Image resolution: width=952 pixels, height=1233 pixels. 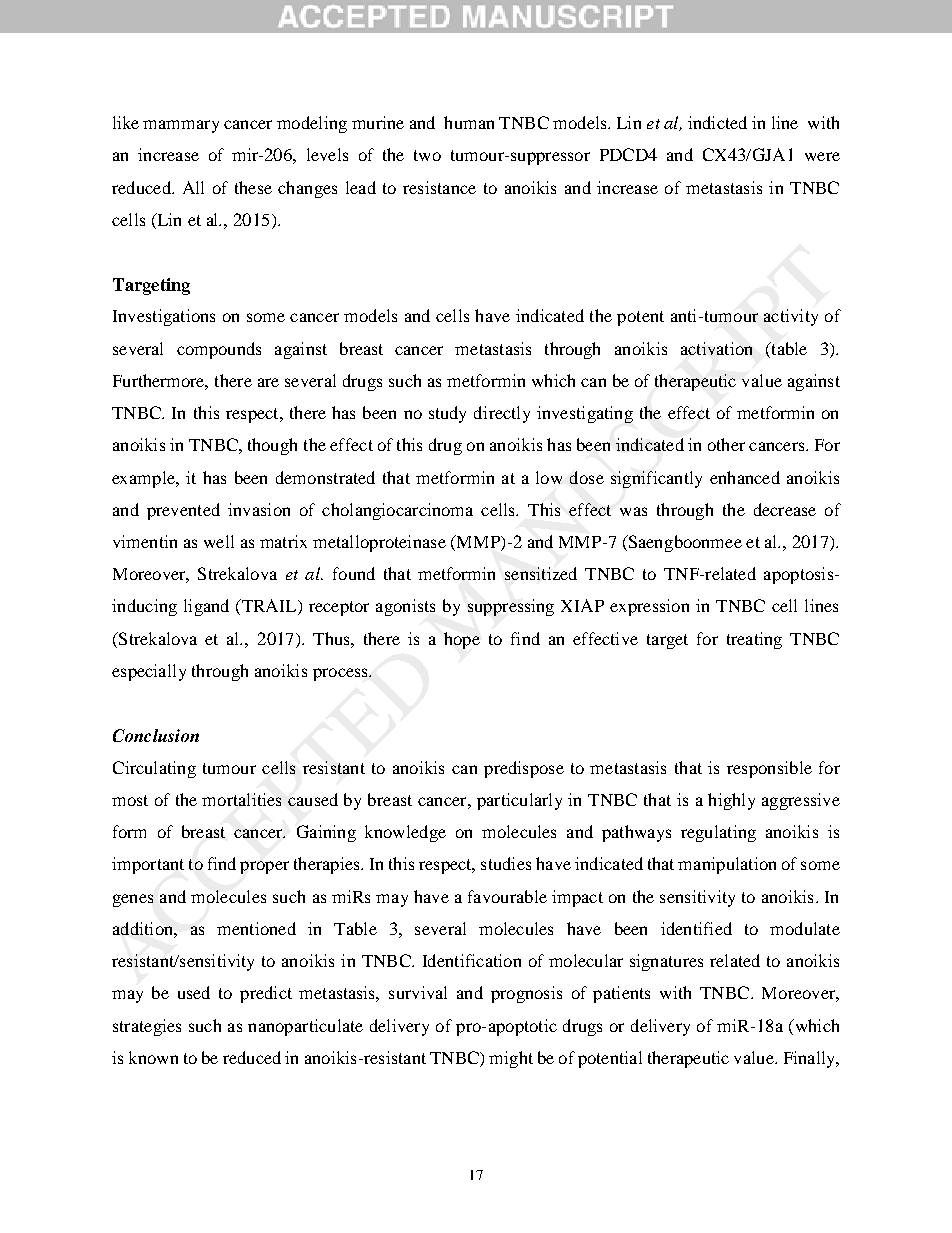 What do you see at coordinates (524, 769) in the image?
I see `predispose` at bounding box center [524, 769].
